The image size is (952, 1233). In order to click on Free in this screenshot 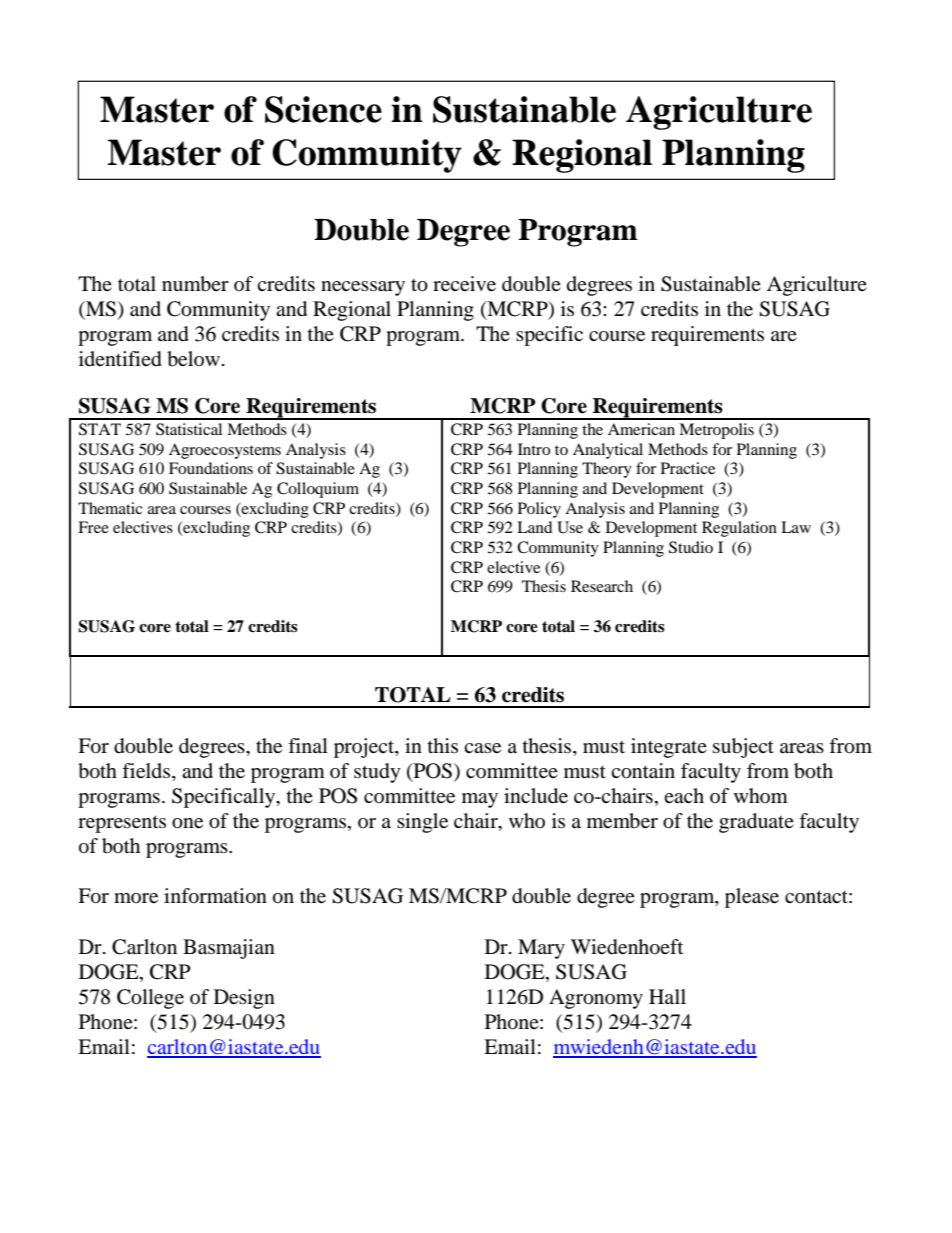, I will do `click(93, 527)`.
